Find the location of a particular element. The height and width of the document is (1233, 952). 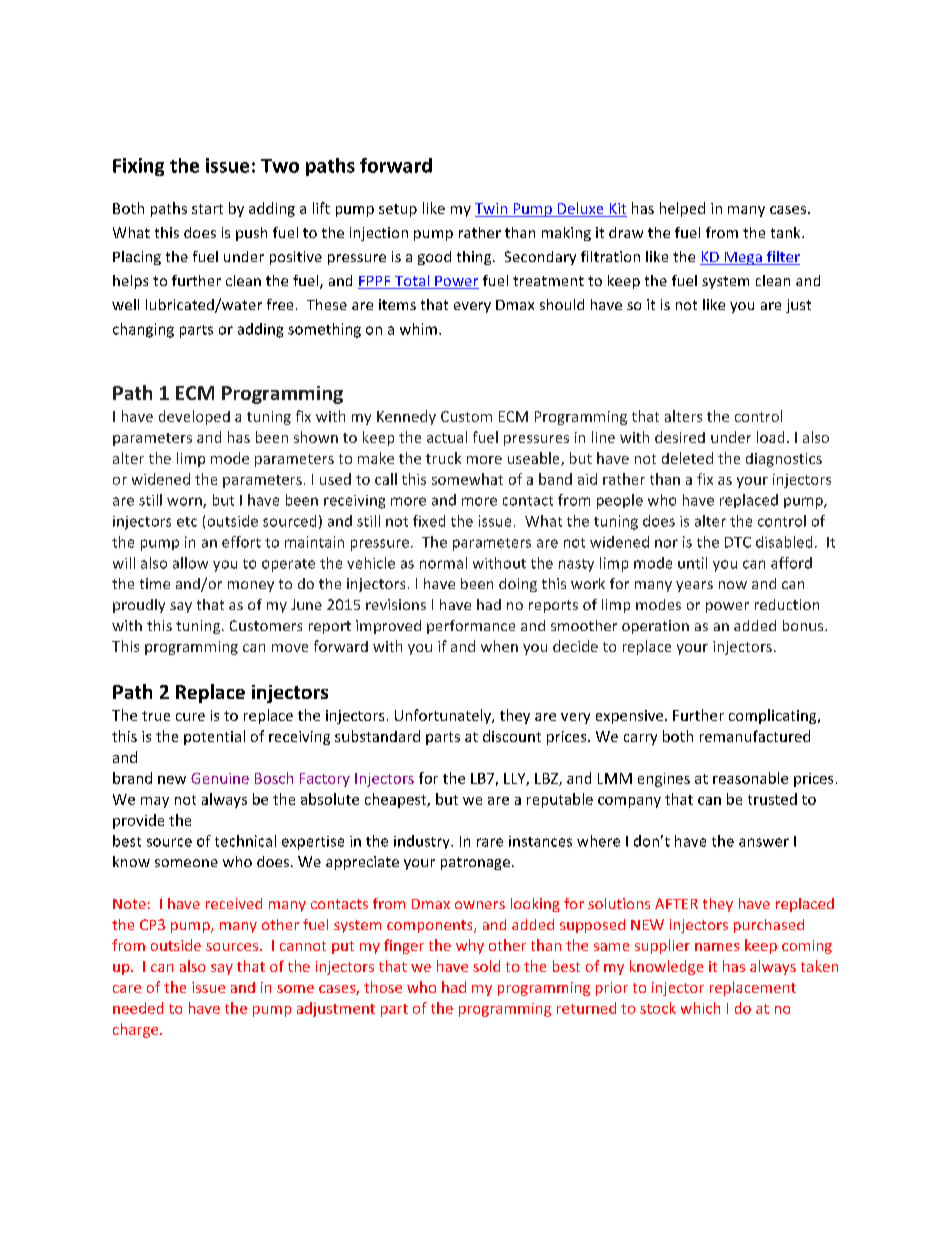

rare is located at coordinates (490, 842).
